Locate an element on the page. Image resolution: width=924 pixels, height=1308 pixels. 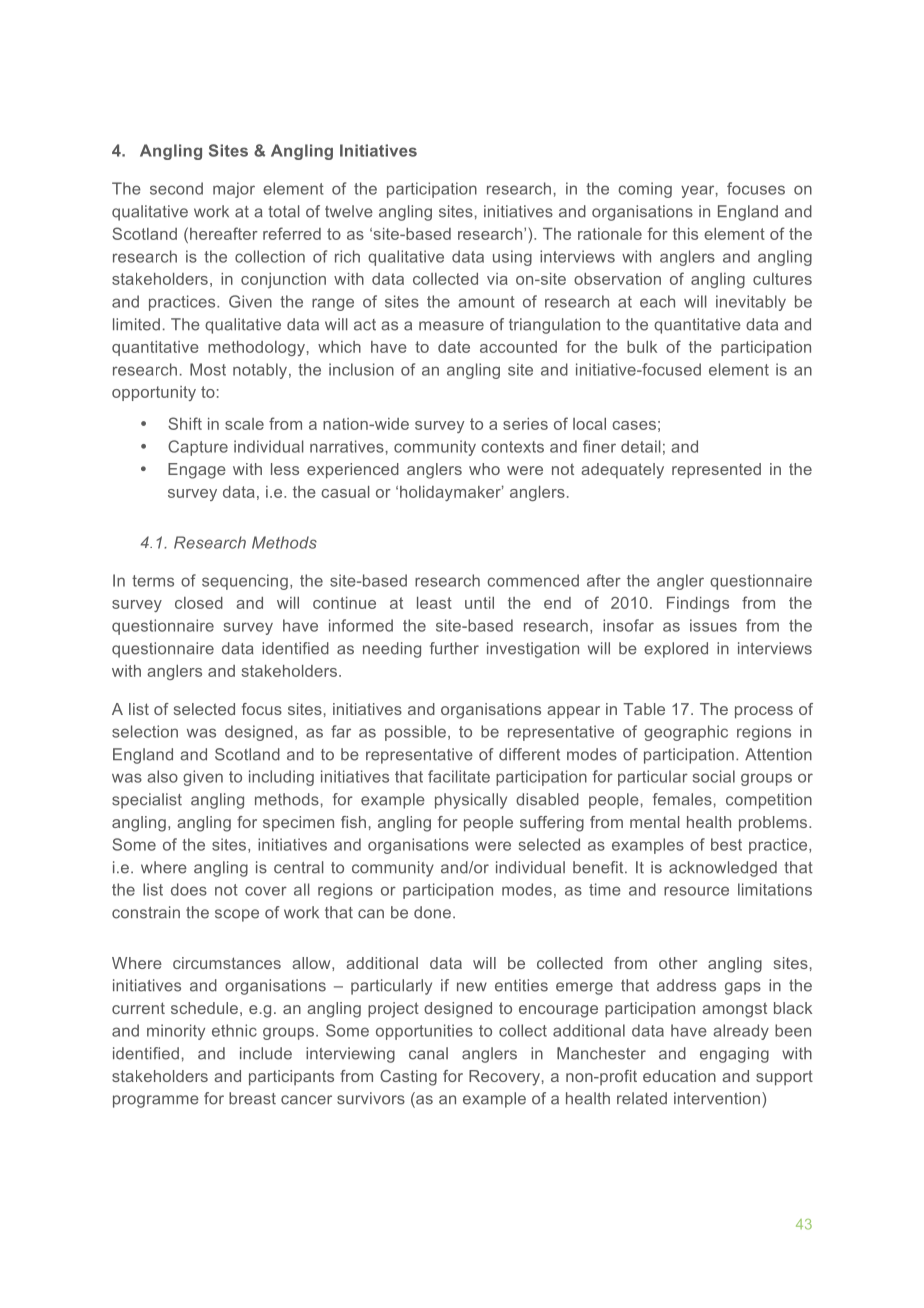
using is located at coordinates (512, 258).
